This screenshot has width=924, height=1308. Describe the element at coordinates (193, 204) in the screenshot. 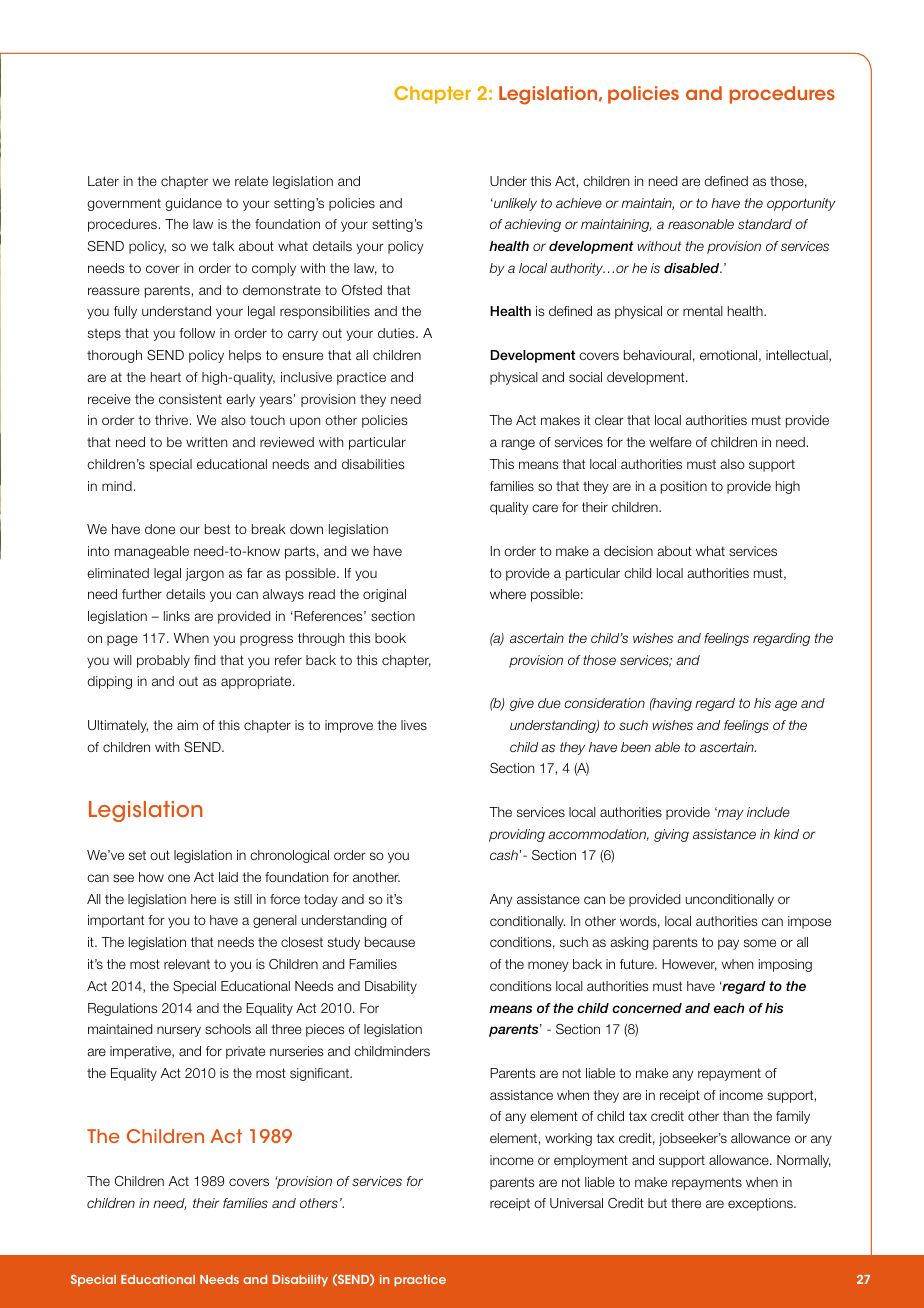

I see `guidance` at that location.
